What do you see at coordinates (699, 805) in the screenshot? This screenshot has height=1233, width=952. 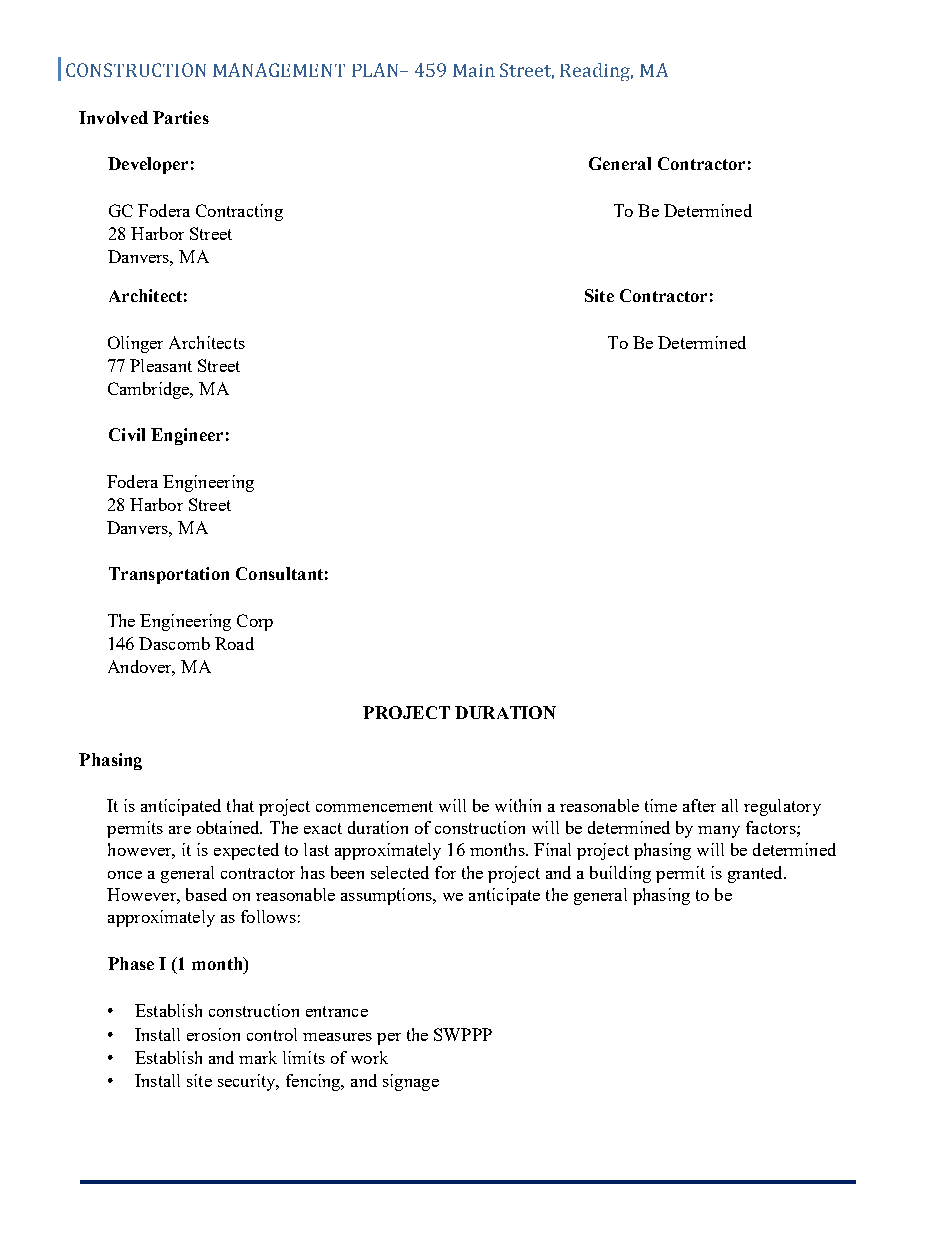 I see `after` at bounding box center [699, 805].
